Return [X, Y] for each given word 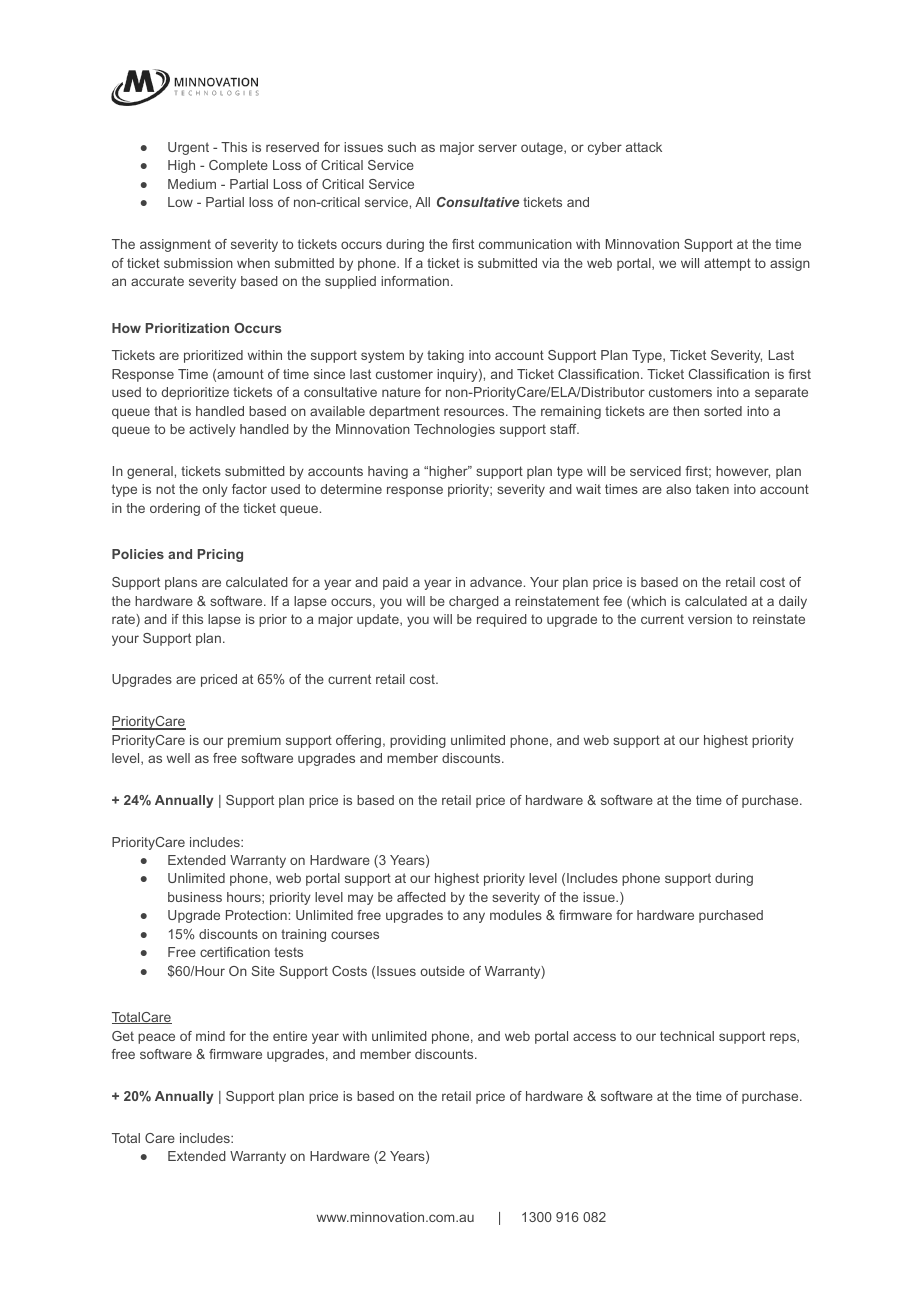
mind [210, 1036]
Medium [192, 184]
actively [212, 430]
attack [644, 147]
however [743, 472]
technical [687, 1036]
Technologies [454, 430]
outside [443, 971]
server [497, 148]
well [178, 758]
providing [418, 741]
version [710, 619]
